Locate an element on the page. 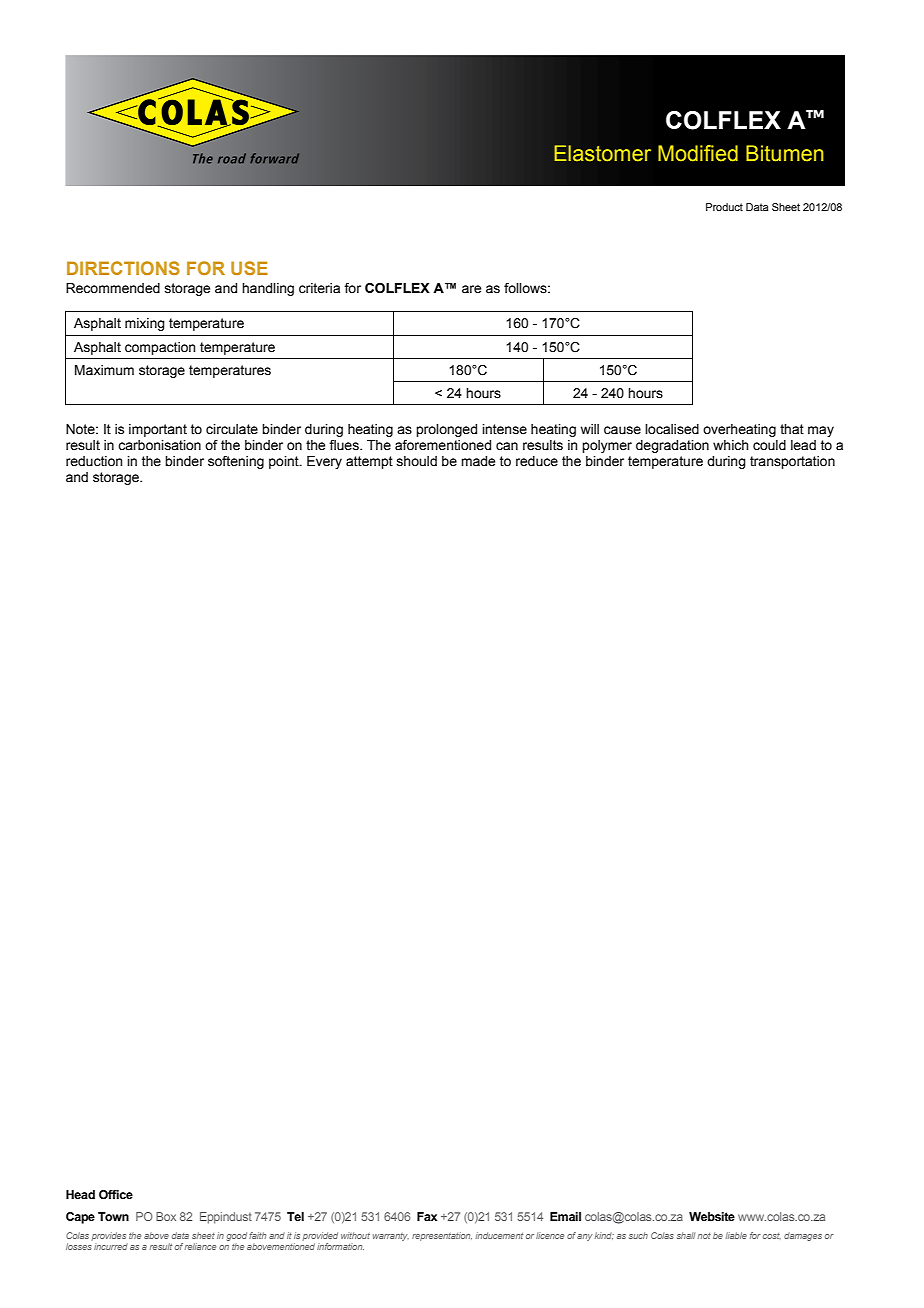 Image resolution: width=924 pixels, height=1308 pixels. aforementioned is located at coordinates (443, 445).
